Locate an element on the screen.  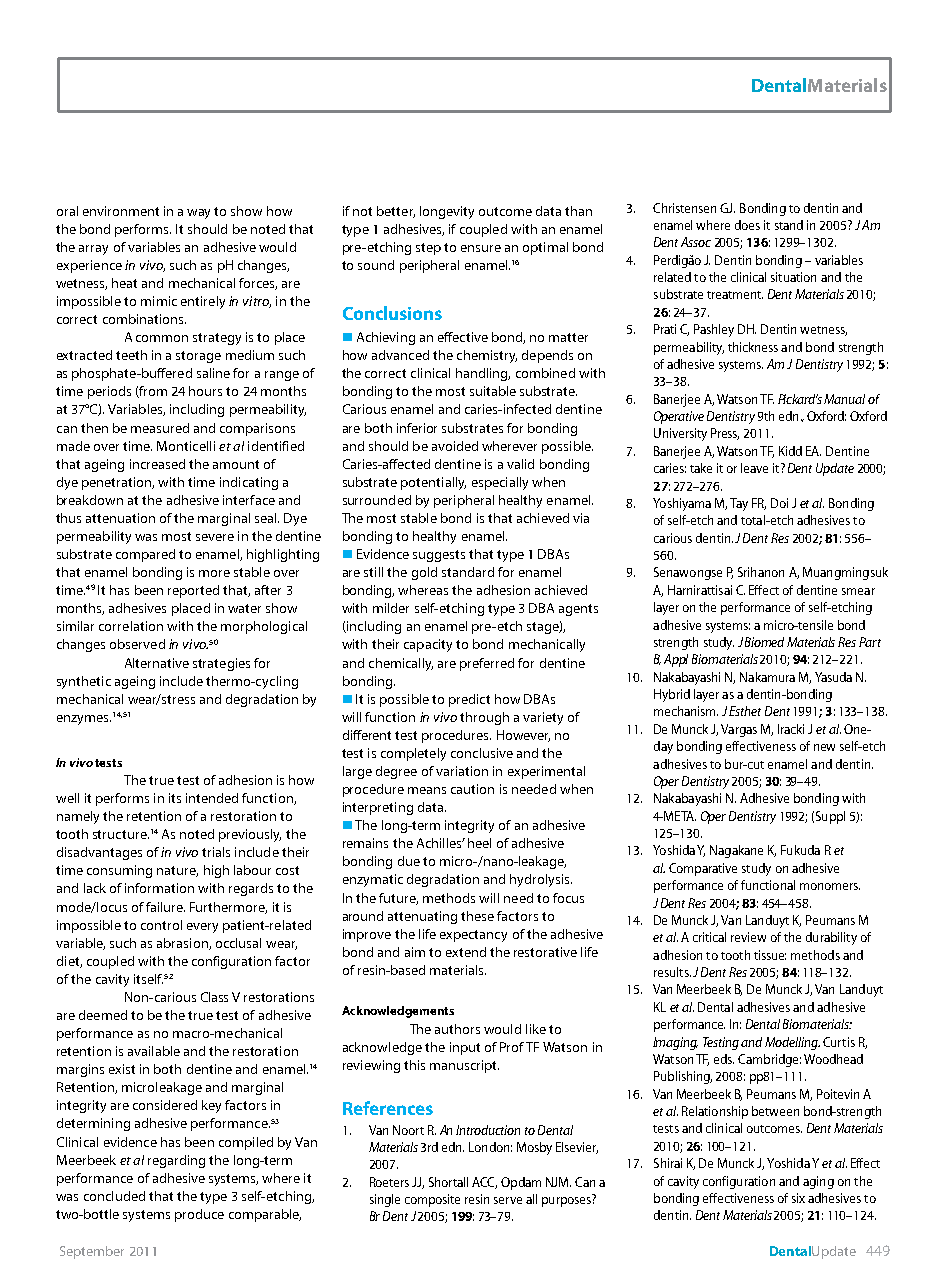
way is located at coordinates (198, 214).
